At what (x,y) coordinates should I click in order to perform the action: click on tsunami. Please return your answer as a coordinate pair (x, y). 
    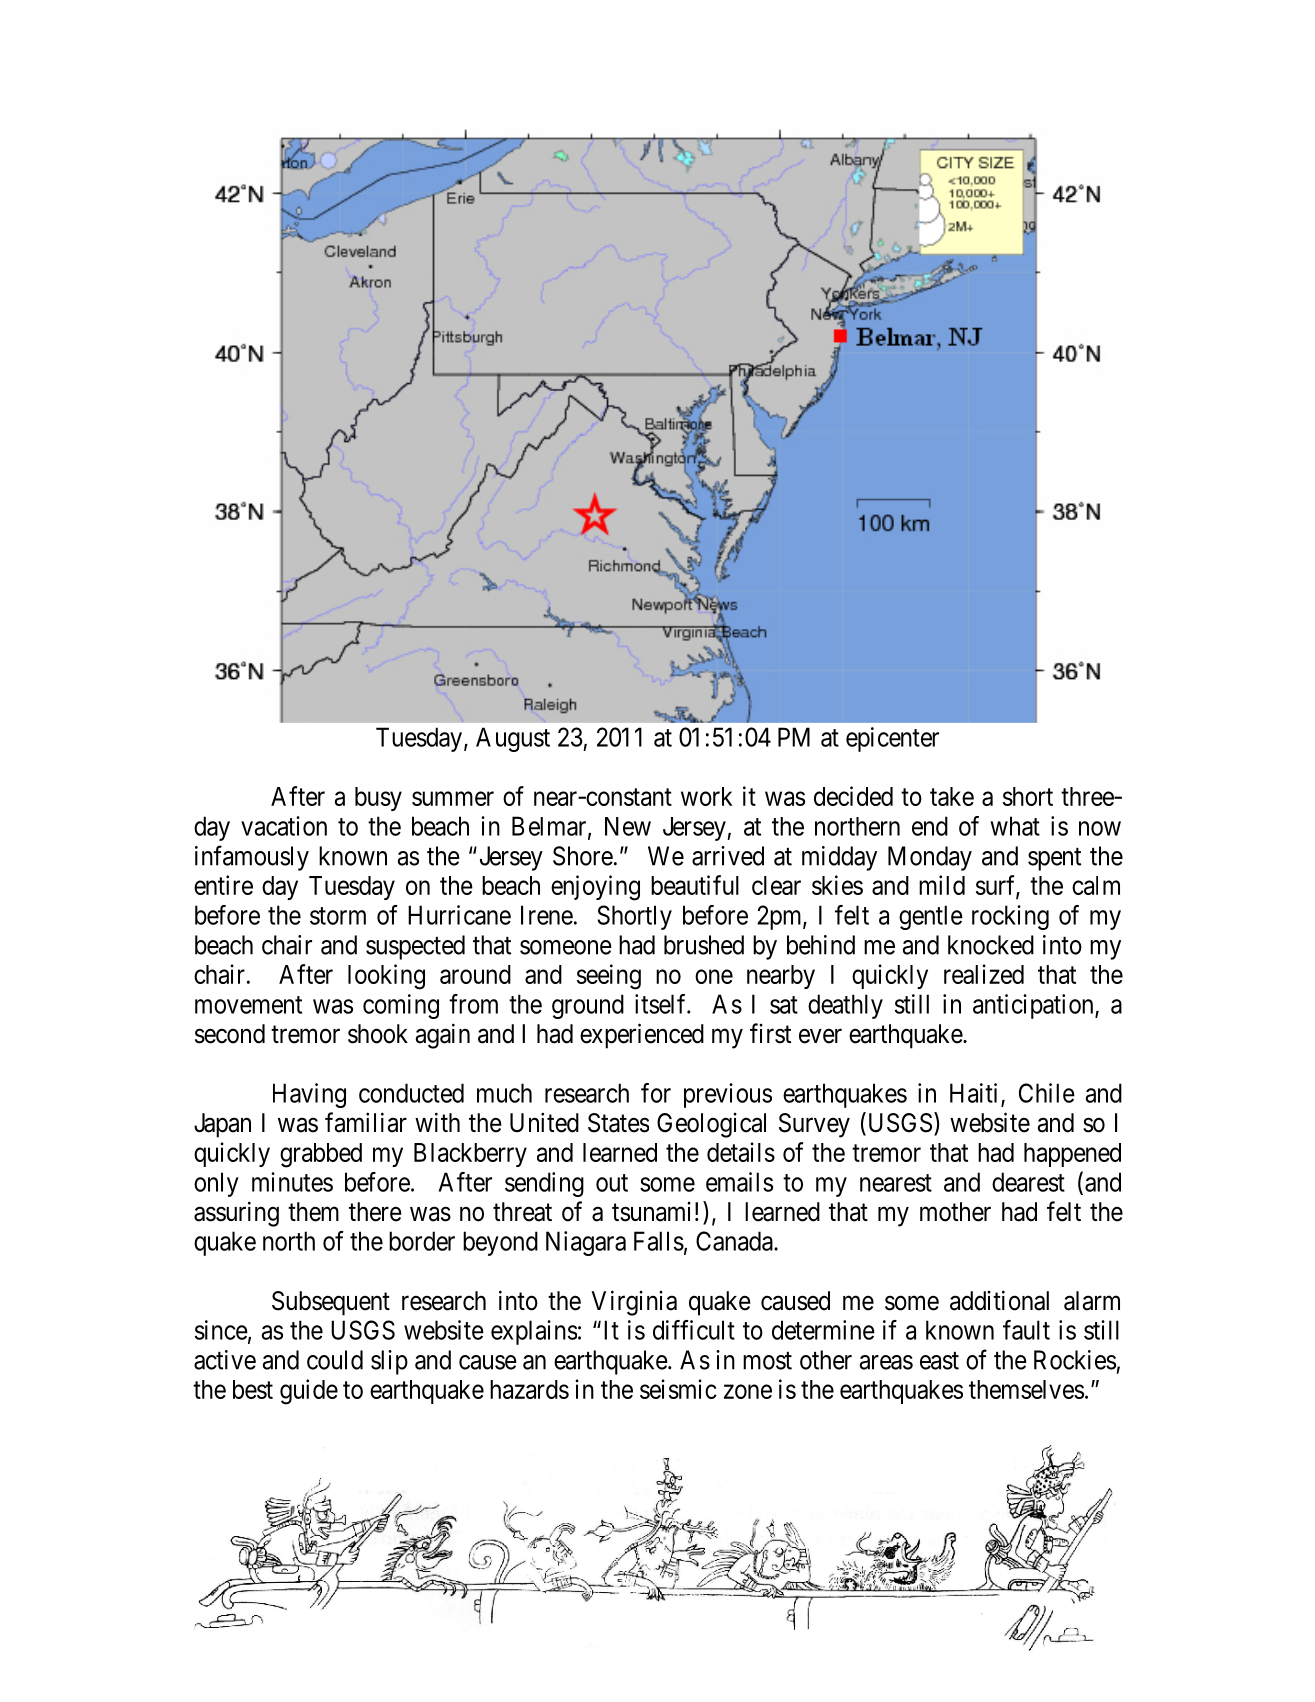
    Looking at the image, I should click on (651, 1212).
